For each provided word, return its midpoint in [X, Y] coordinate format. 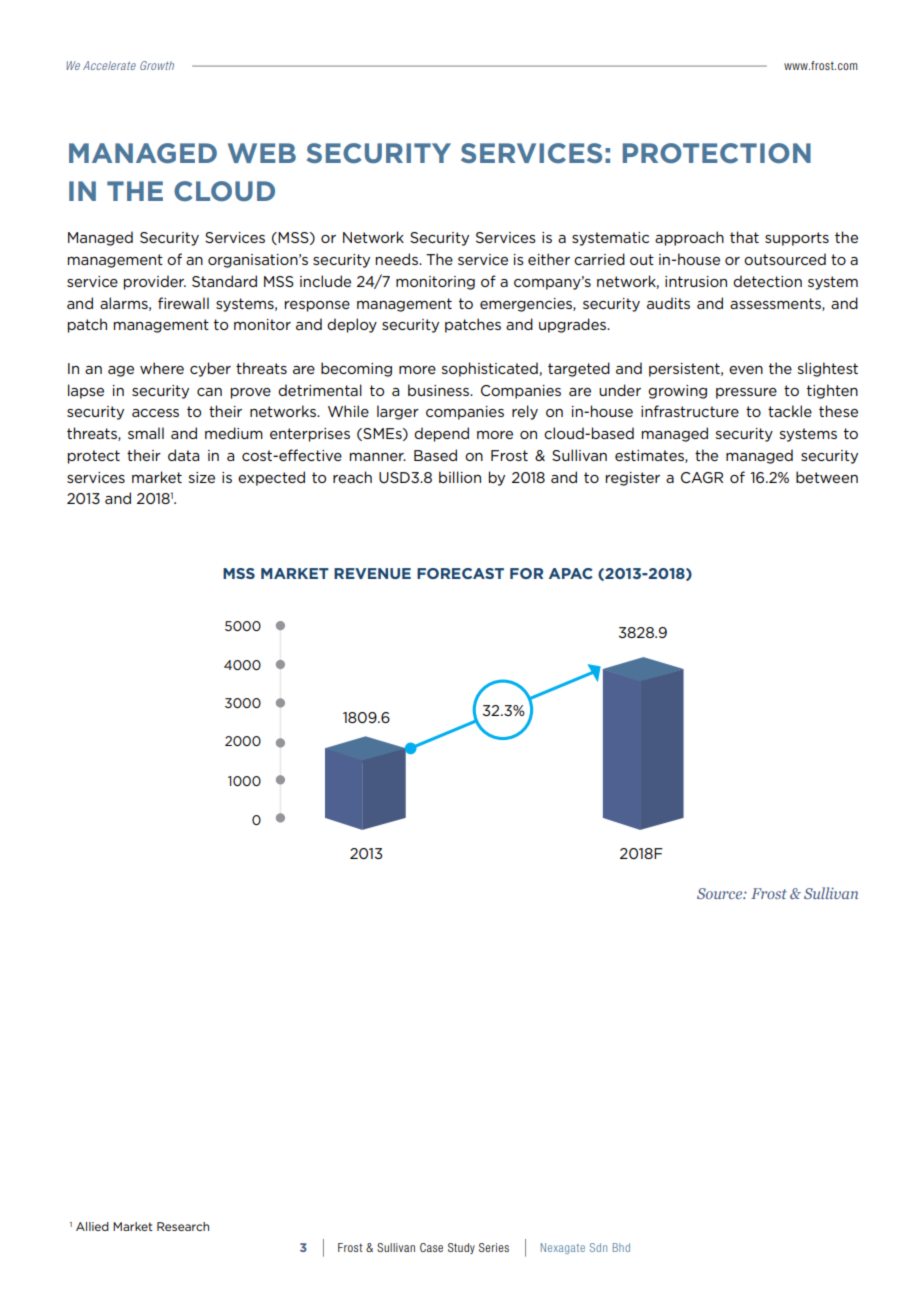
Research [183, 1226]
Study [461, 1248]
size [202, 477]
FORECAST [460, 573]
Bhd [621, 1247]
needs [398, 259]
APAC [571, 573]
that [744, 237]
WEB [262, 153]
